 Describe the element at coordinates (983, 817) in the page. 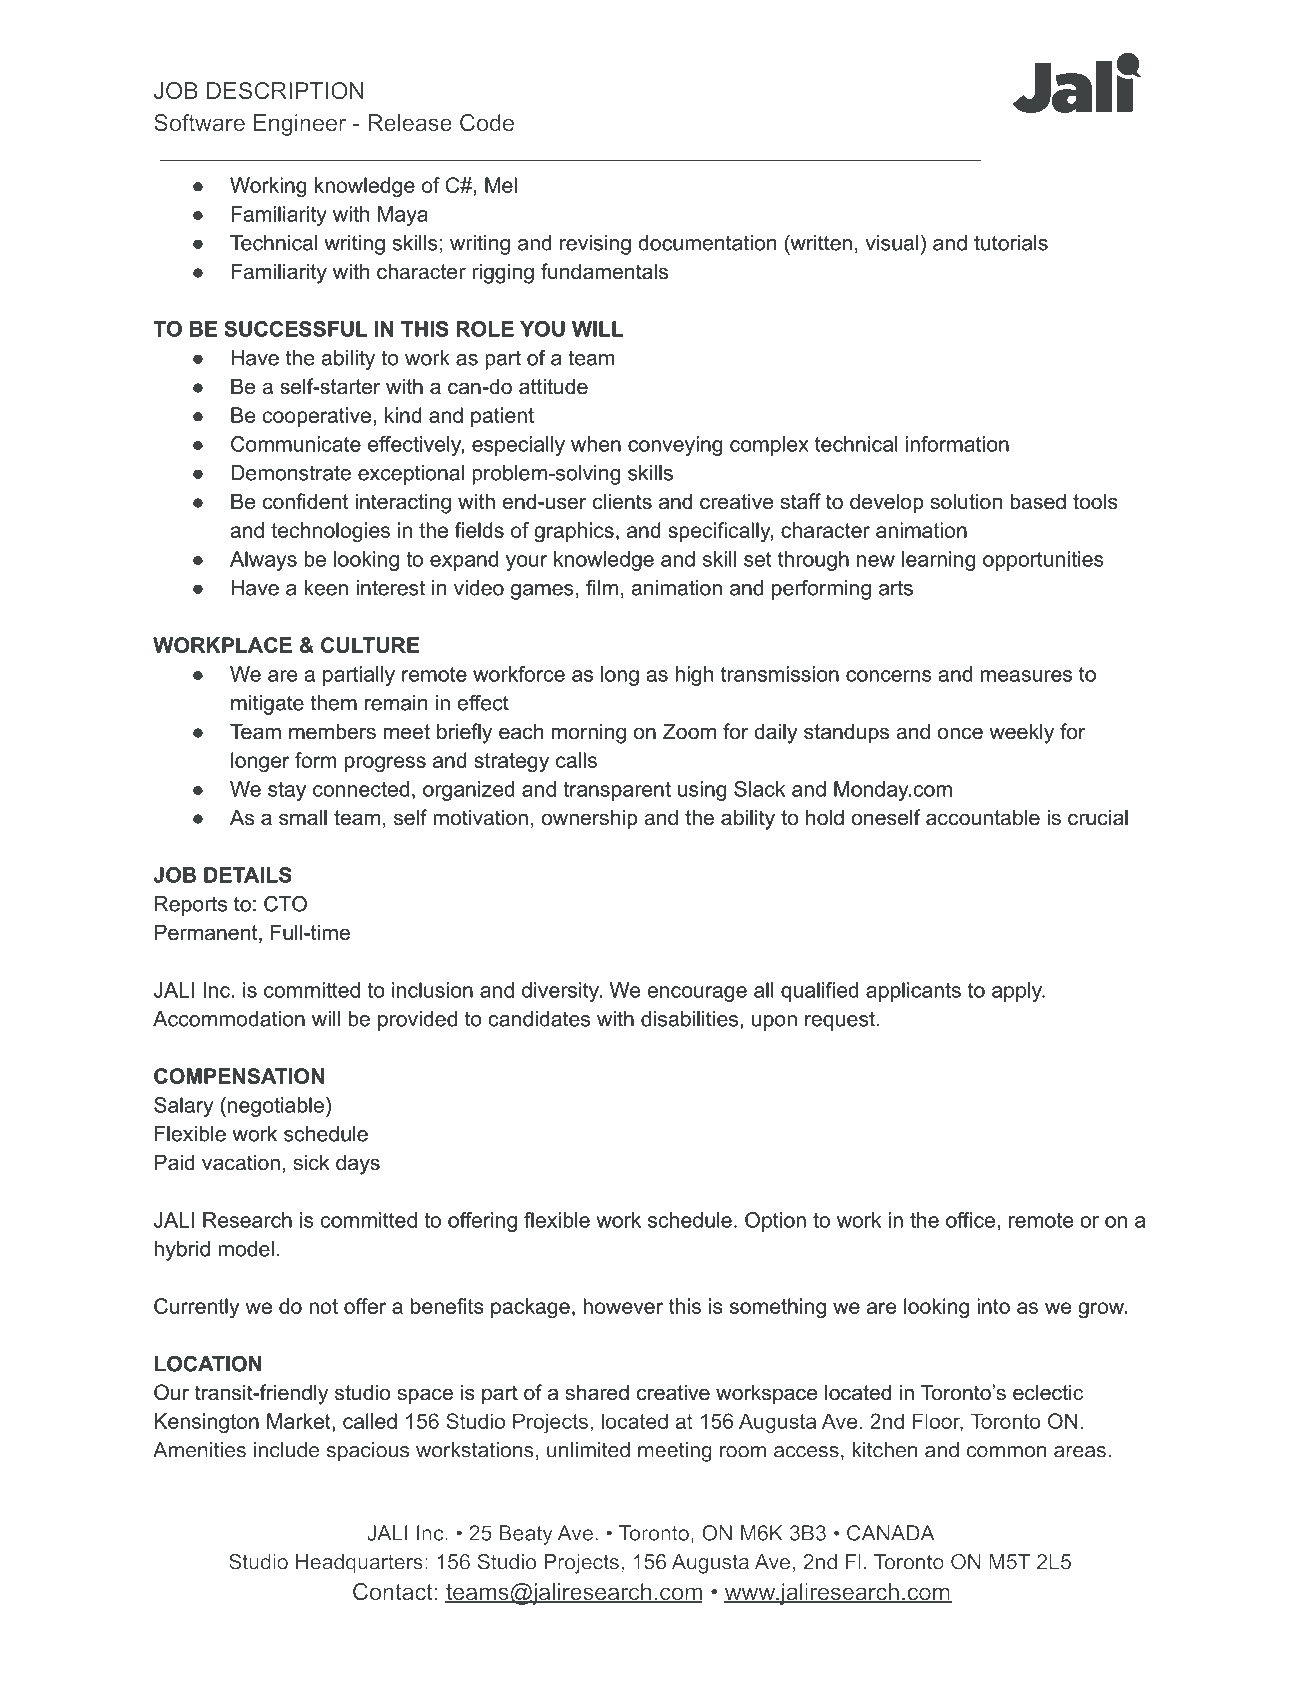

I see `accountable` at that location.
